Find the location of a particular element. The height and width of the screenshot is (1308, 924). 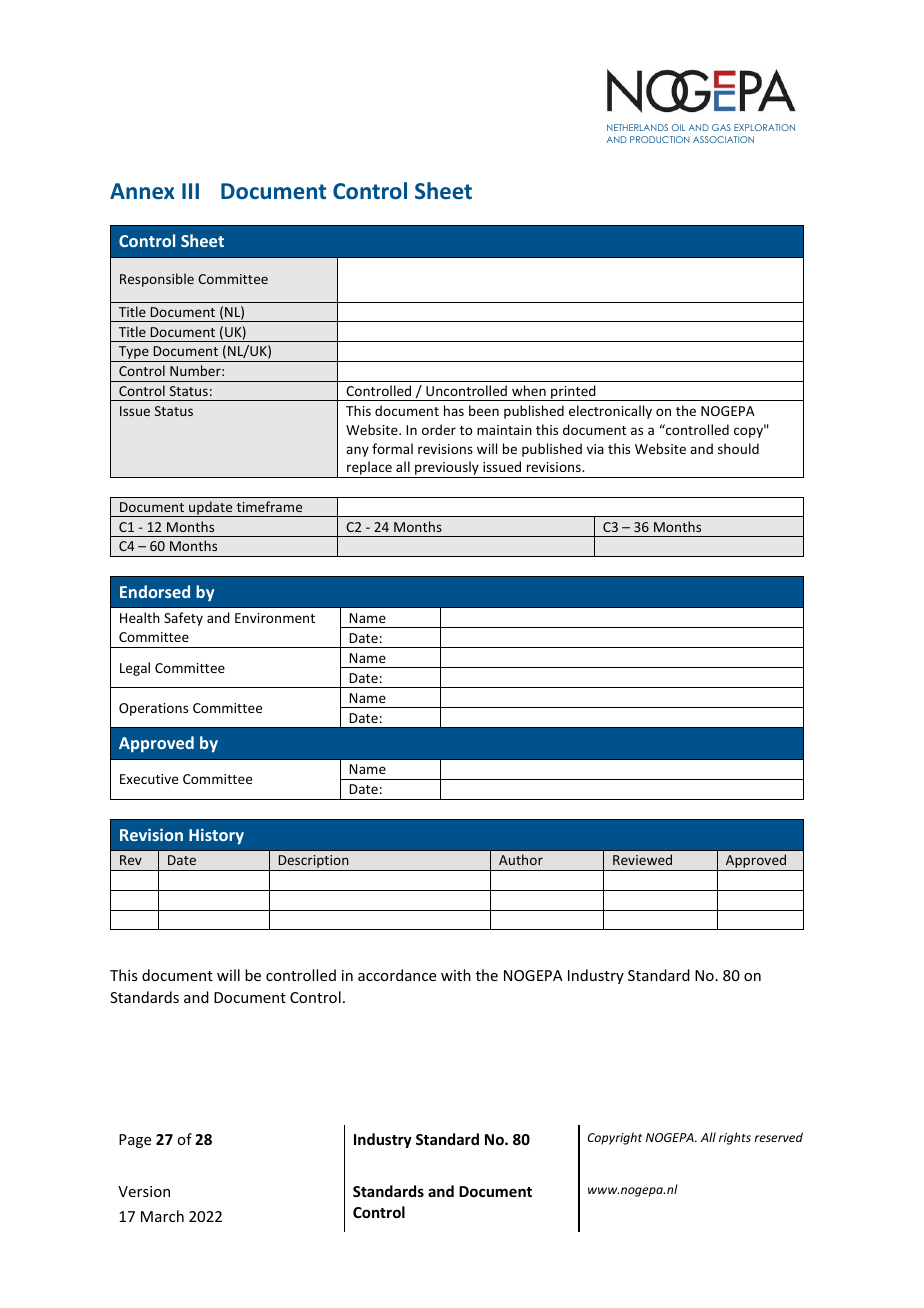

III is located at coordinates (190, 191).
